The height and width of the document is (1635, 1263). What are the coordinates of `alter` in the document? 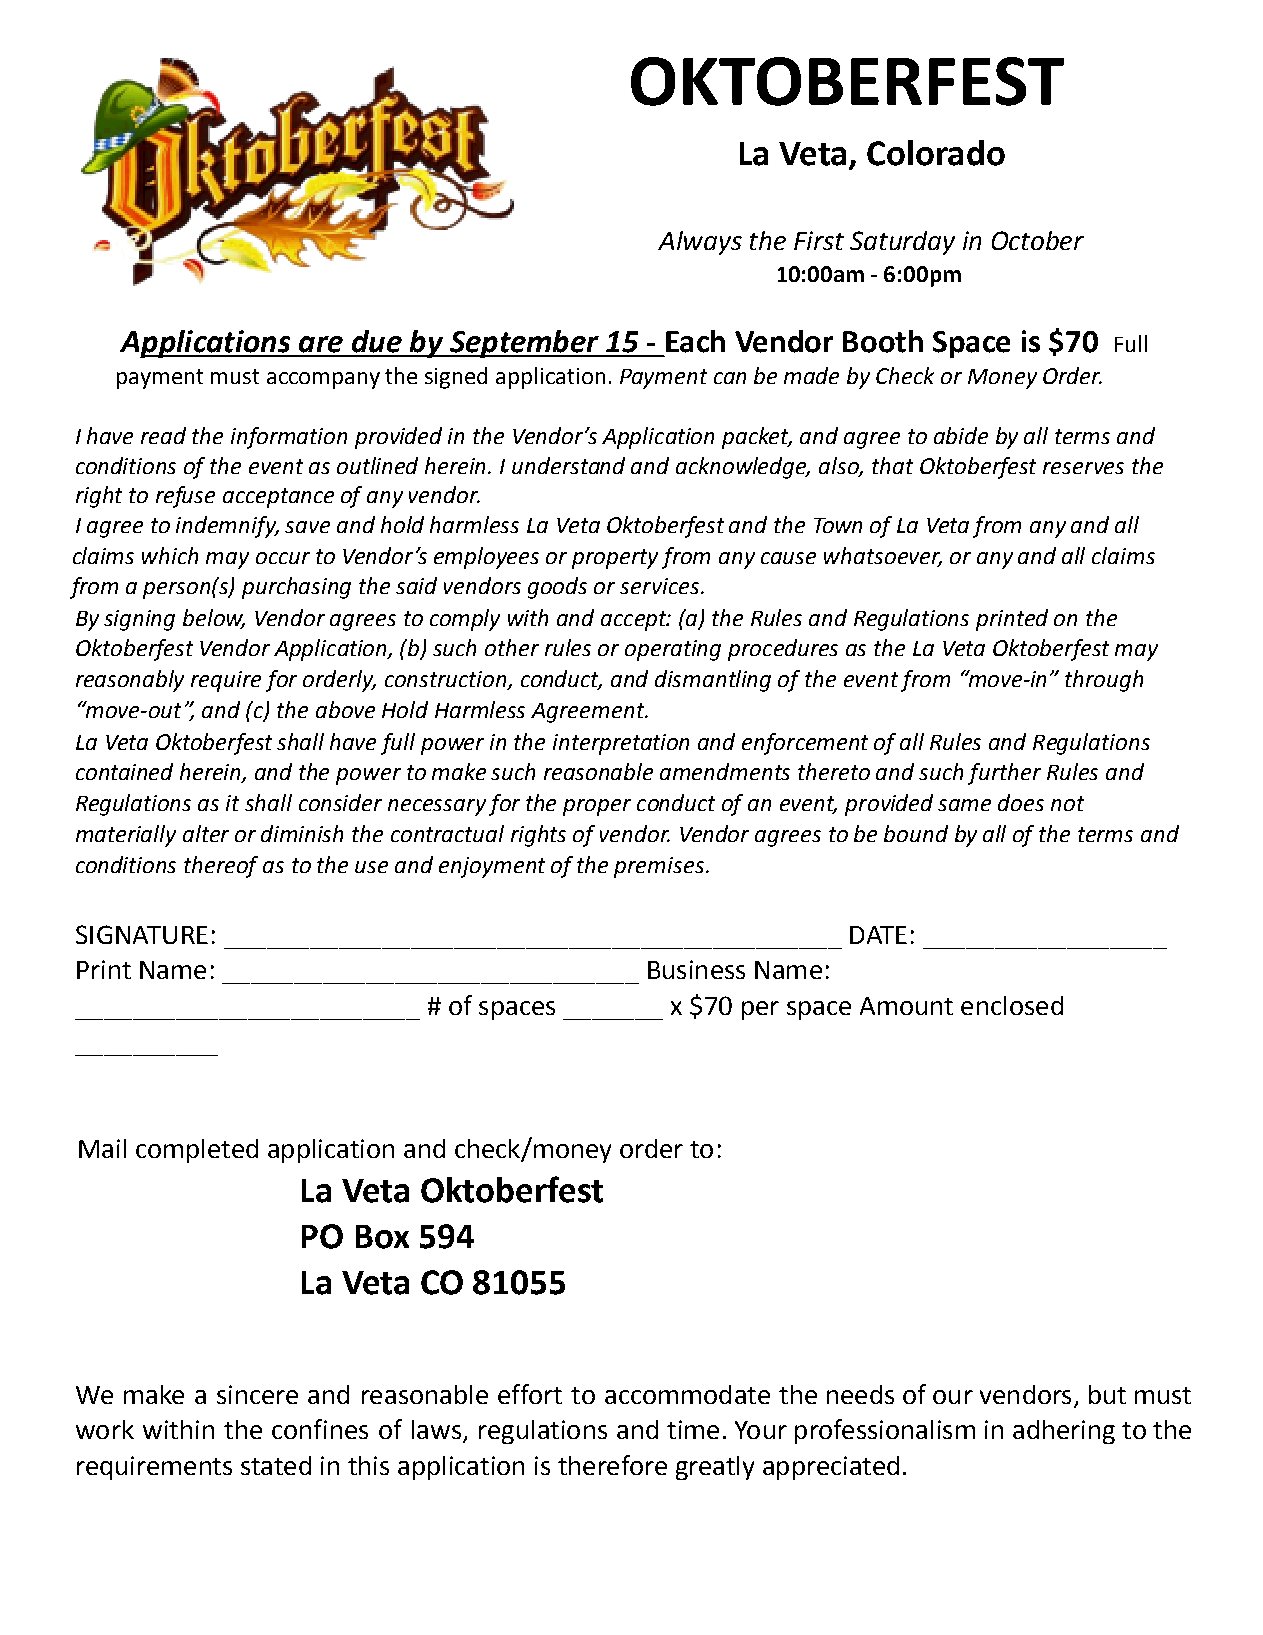 It's located at (206, 833).
